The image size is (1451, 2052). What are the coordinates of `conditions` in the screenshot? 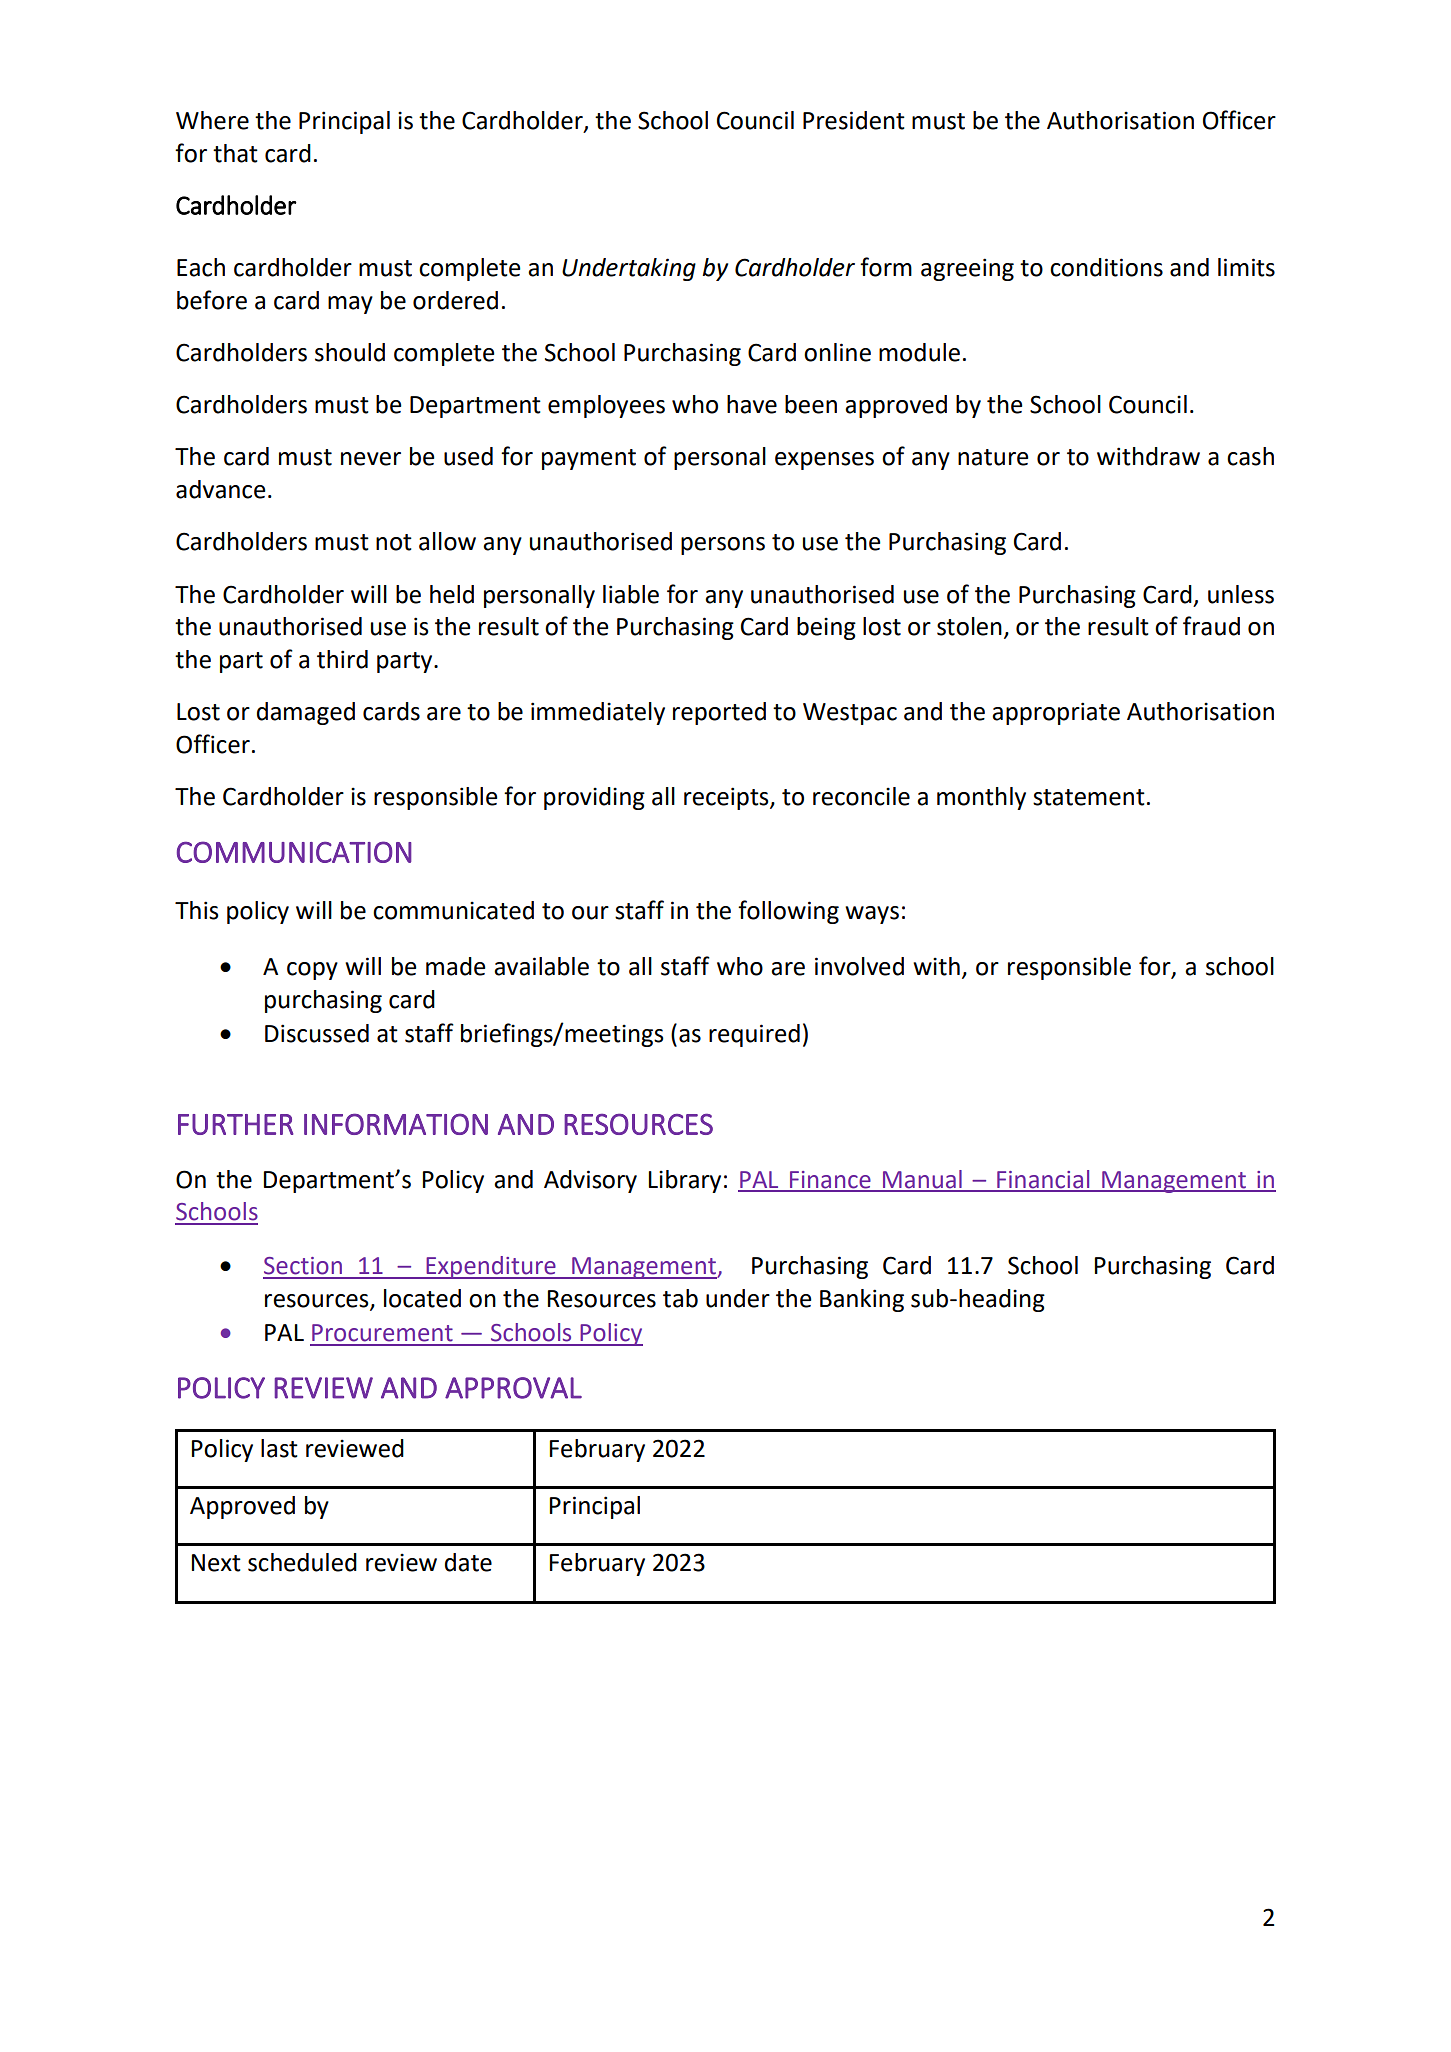 It's located at (1106, 267).
